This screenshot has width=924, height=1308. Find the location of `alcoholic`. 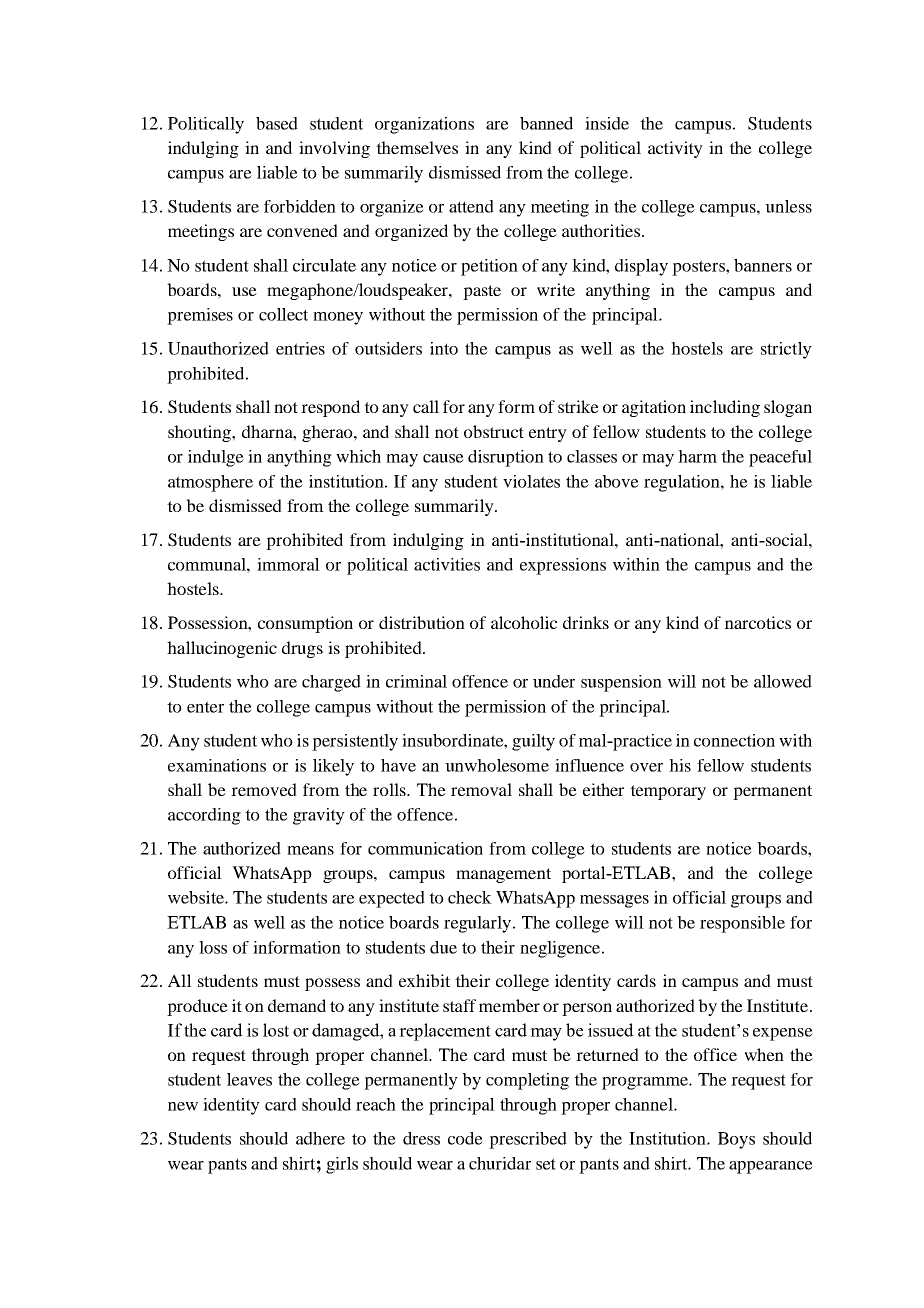

alcoholic is located at coordinates (524, 622).
